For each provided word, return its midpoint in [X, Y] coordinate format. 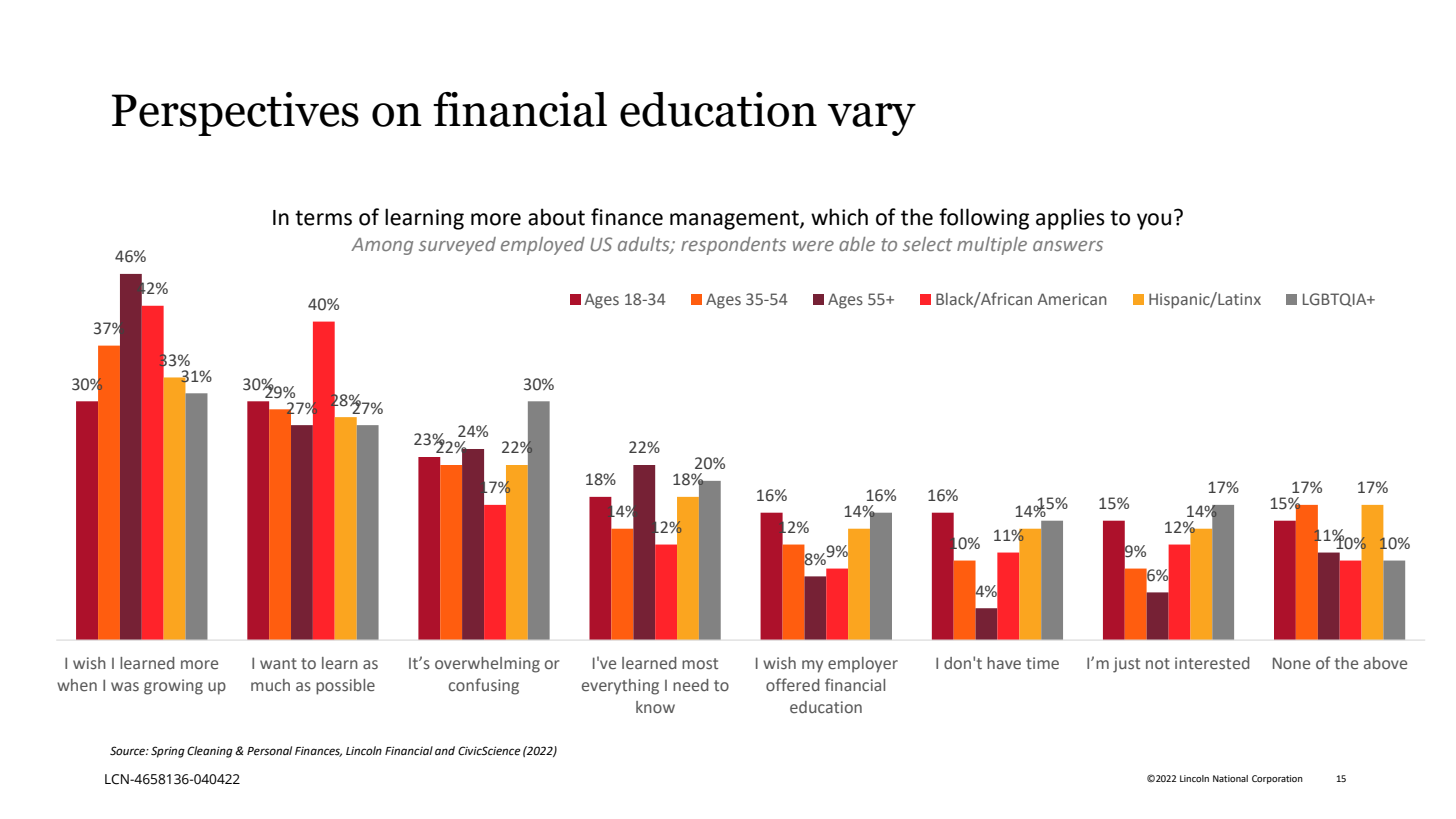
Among [382, 246]
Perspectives [235, 114]
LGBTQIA [1336, 300]
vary [871, 119]
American [1072, 299]
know [655, 707]
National [1230, 778]
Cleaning [210, 752]
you [1154, 221]
